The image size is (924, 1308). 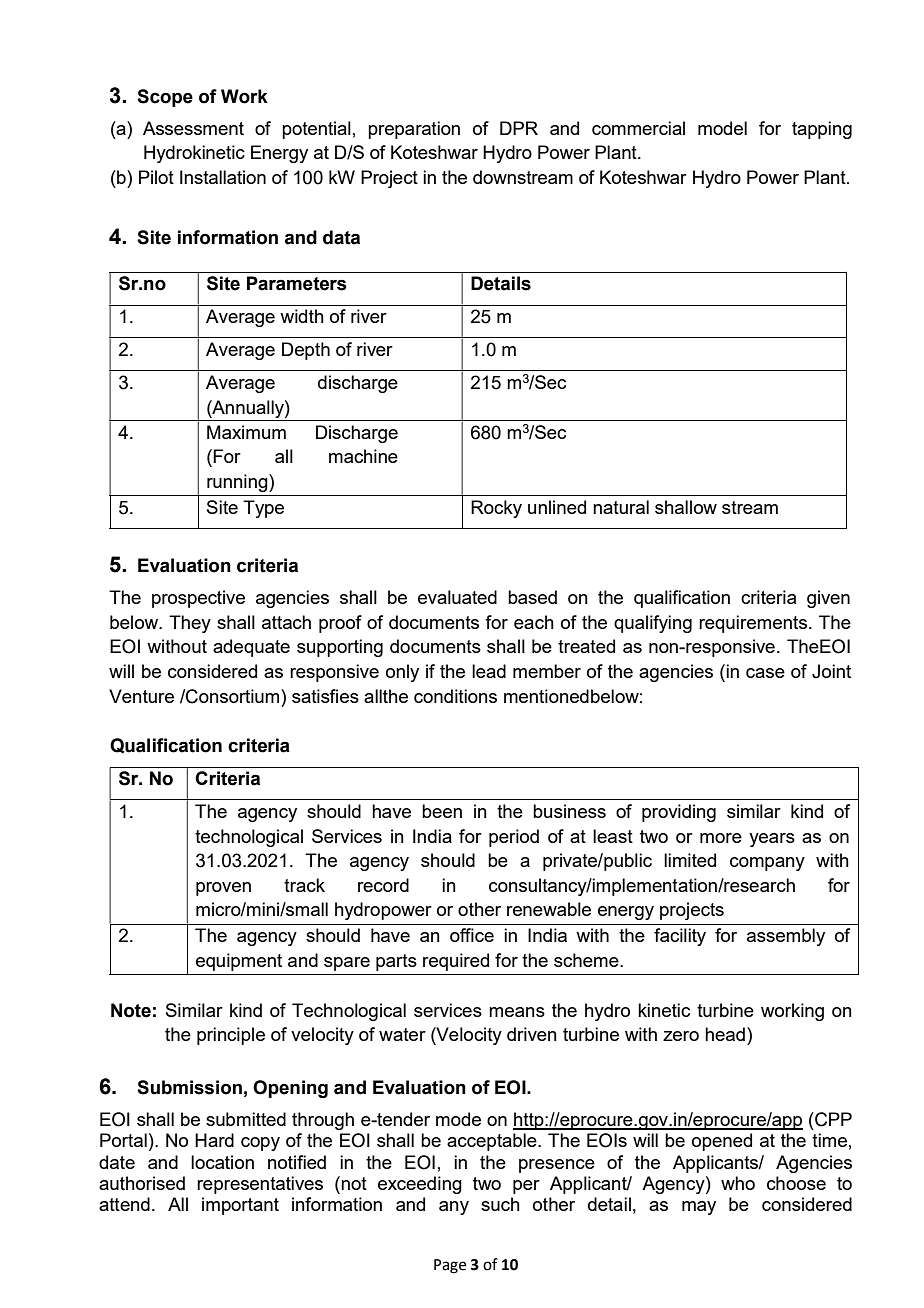 What do you see at coordinates (500, 1204) in the screenshot?
I see `such` at bounding box center [500, 1204].
